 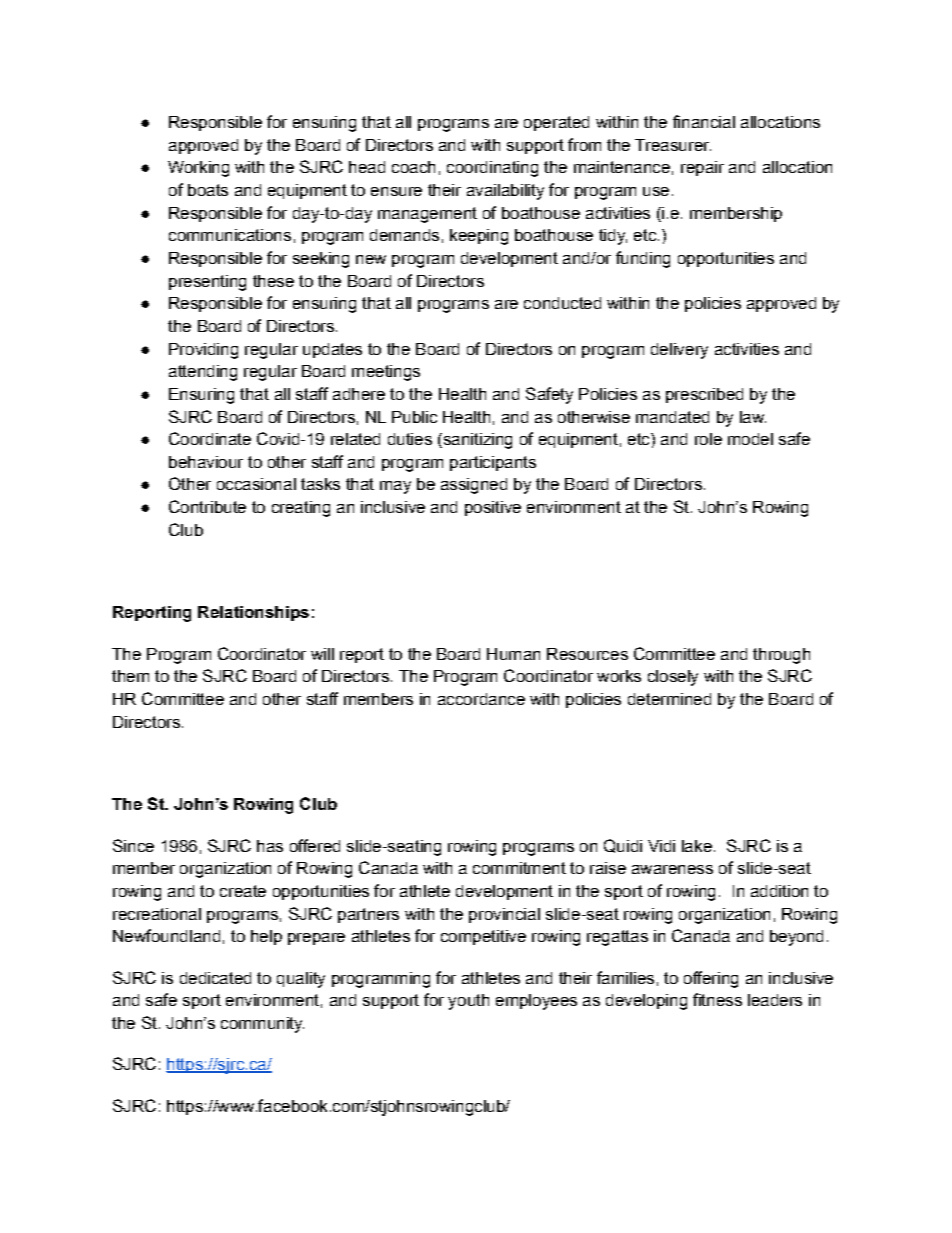 I want to click on determined, so click(x=669, y=699).
